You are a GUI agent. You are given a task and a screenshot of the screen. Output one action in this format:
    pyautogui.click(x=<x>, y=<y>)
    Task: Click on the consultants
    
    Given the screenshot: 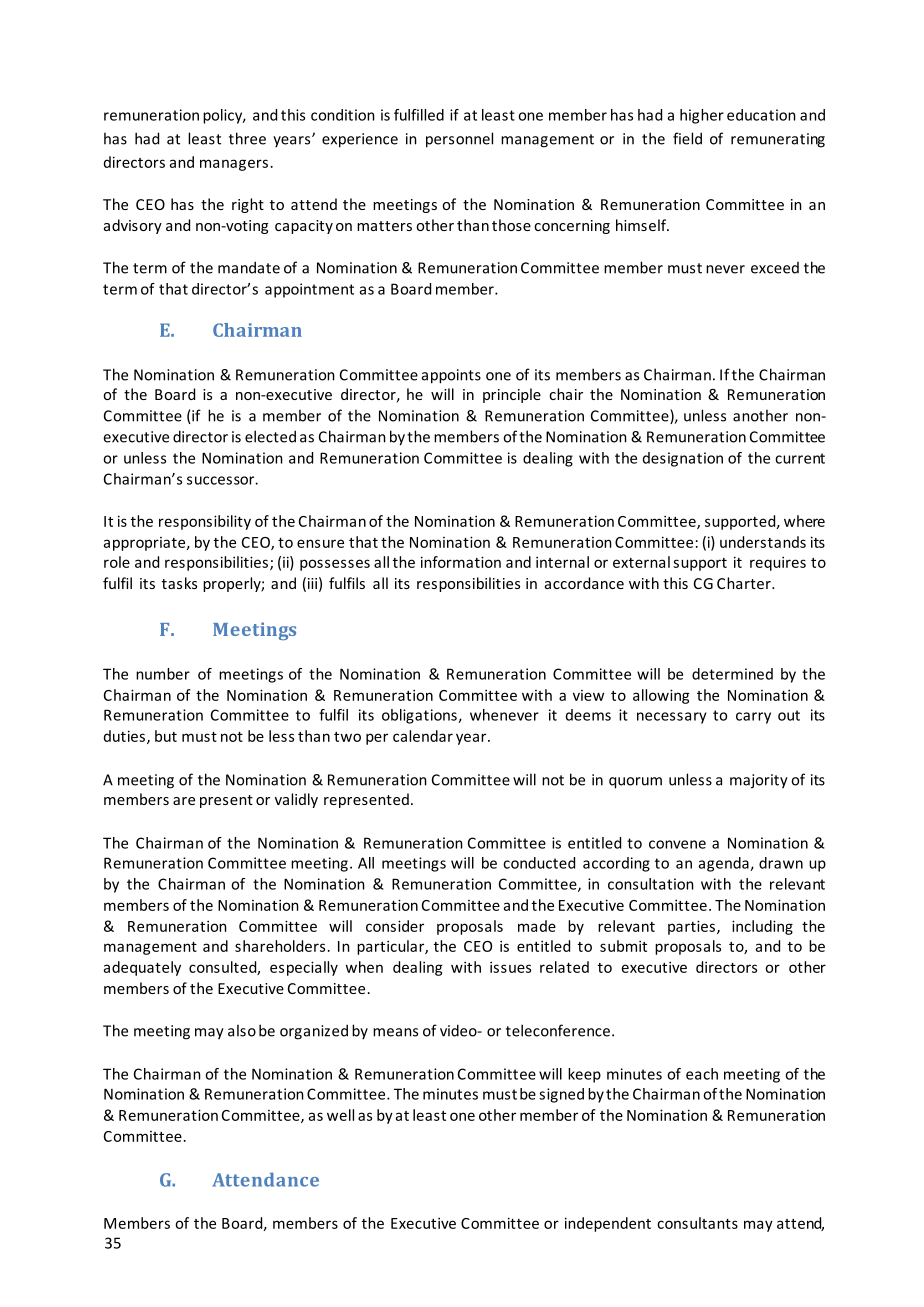 What is the action you would take?
    pyautogui.click(x=697, y=1223)
